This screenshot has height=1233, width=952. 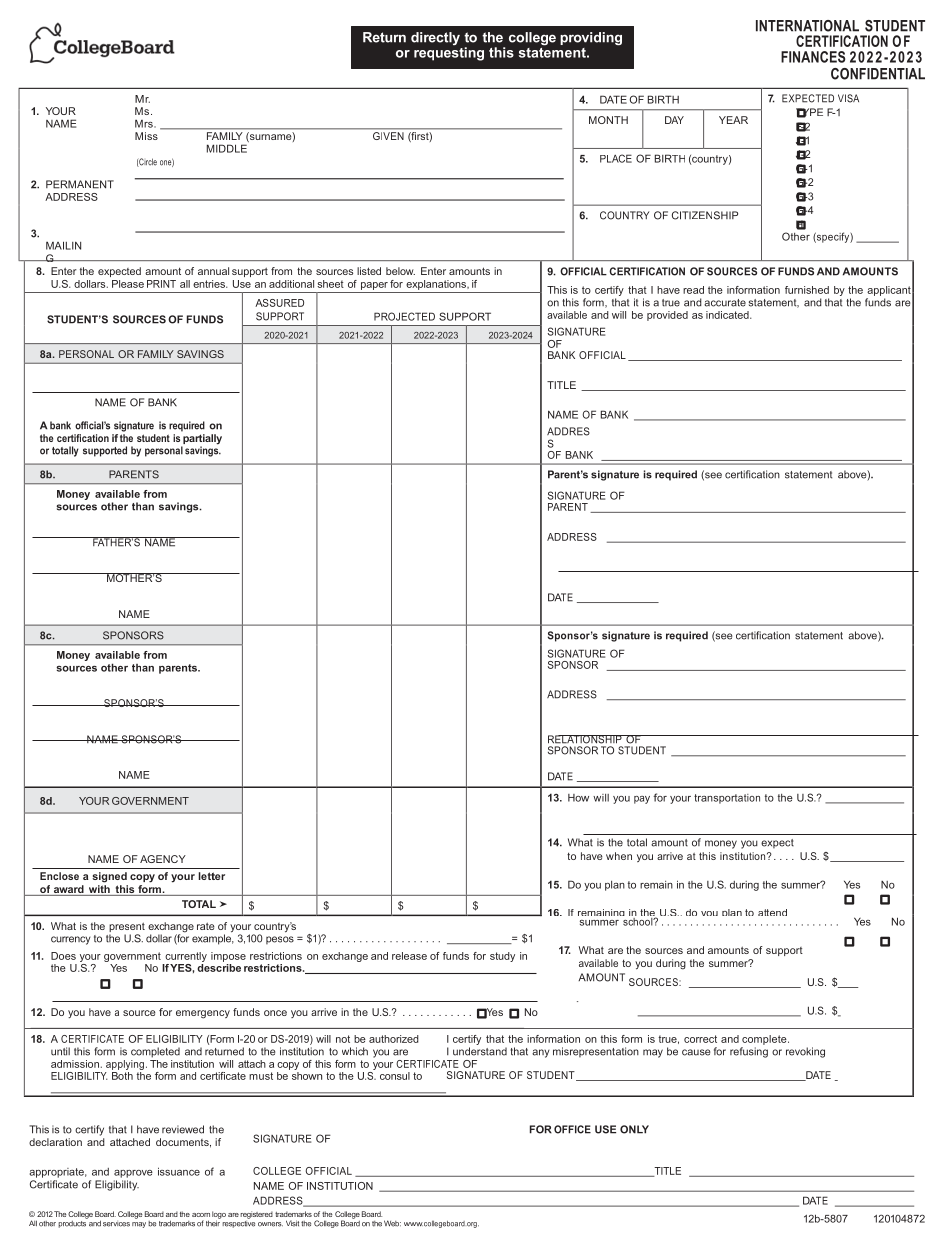 What do you see at coordinates (449, 54) in the screenshot?
I see `requesting` at bounding box center [449, 54].
